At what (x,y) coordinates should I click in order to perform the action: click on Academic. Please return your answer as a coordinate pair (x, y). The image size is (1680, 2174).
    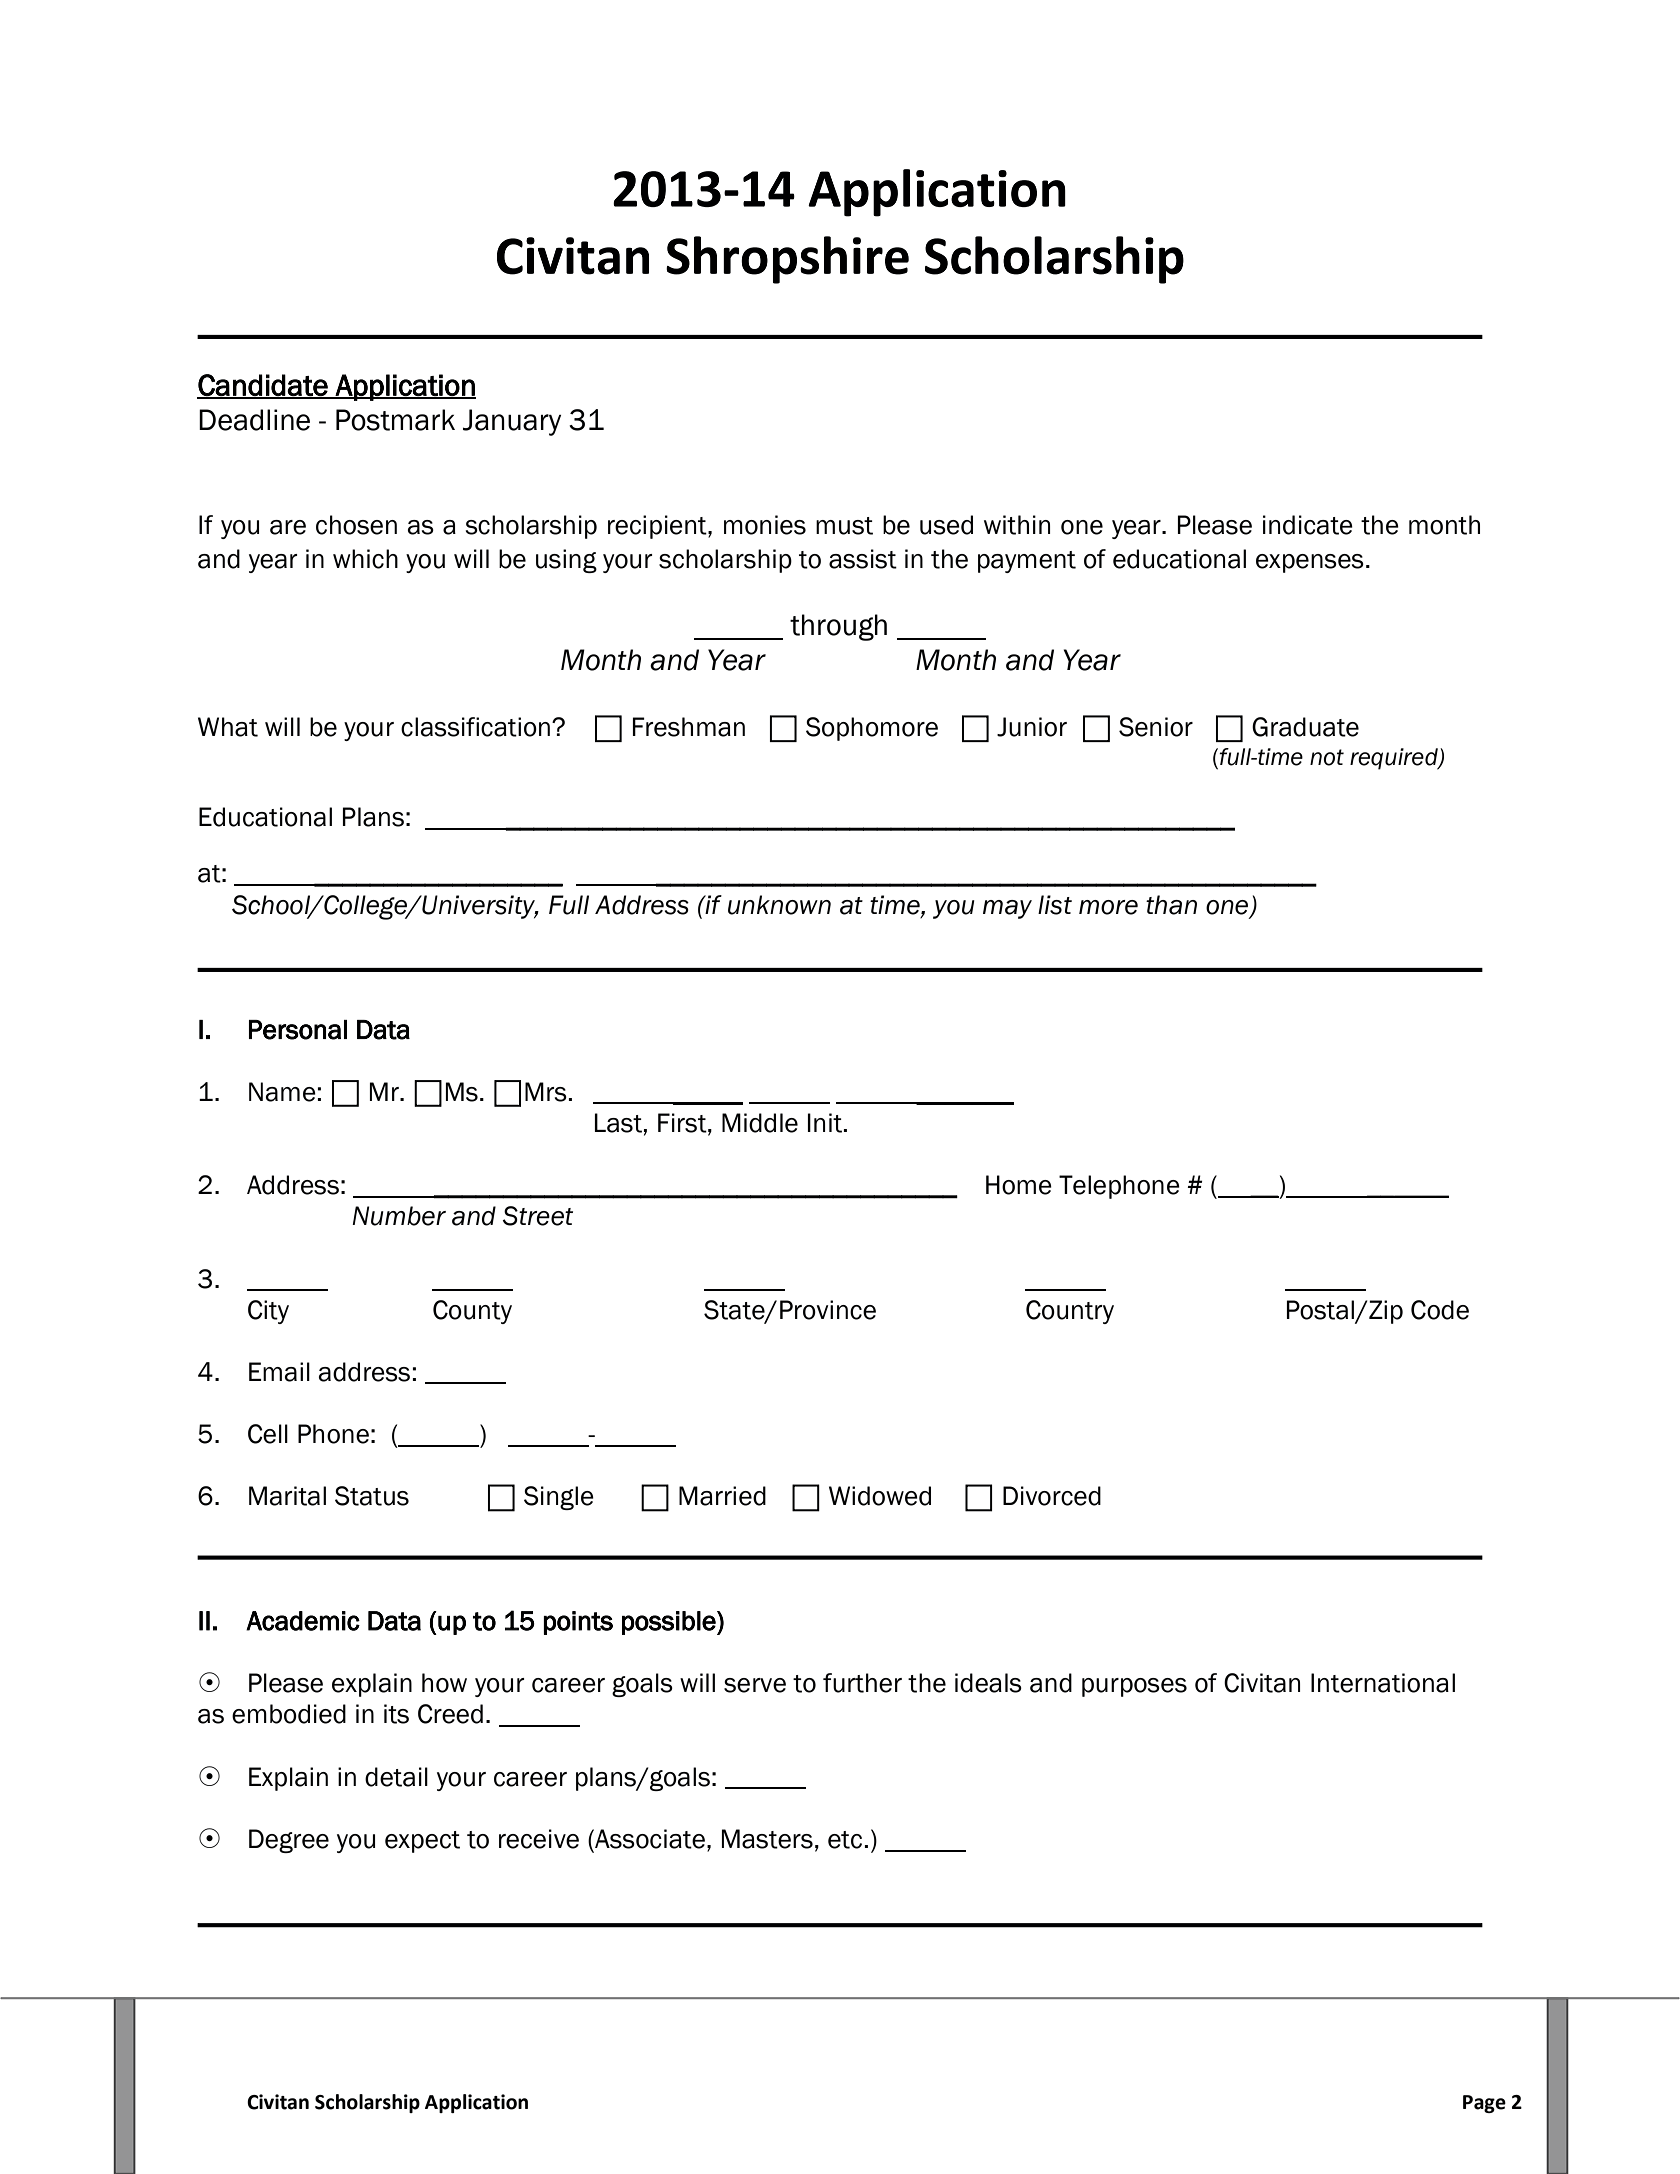
    Looking at the image, I should click on (303, 1621).
